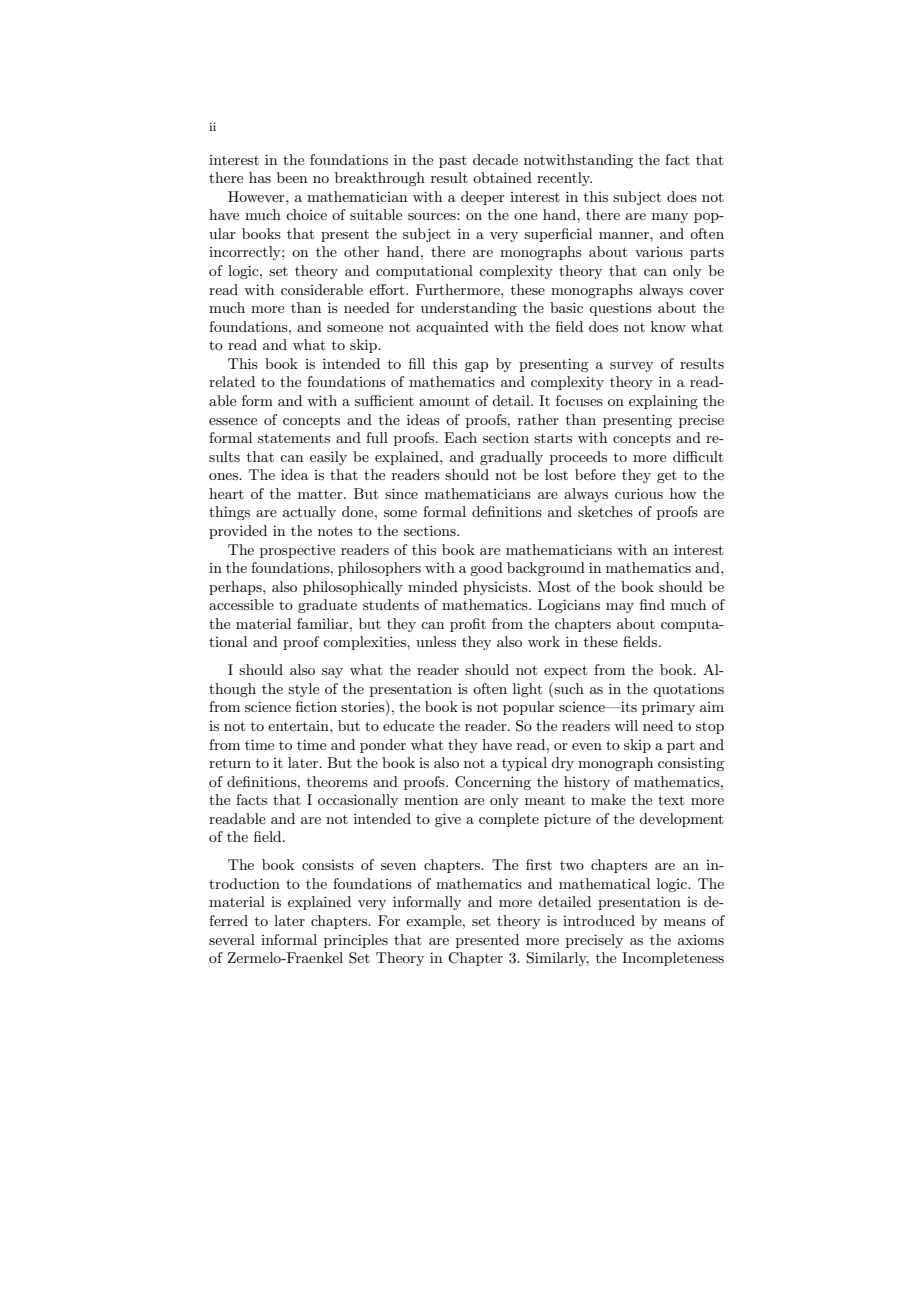 The width and height of the image is (924, 1308). Describe the element at coordinates (292, 177) in the image. I see `been` at that location.
